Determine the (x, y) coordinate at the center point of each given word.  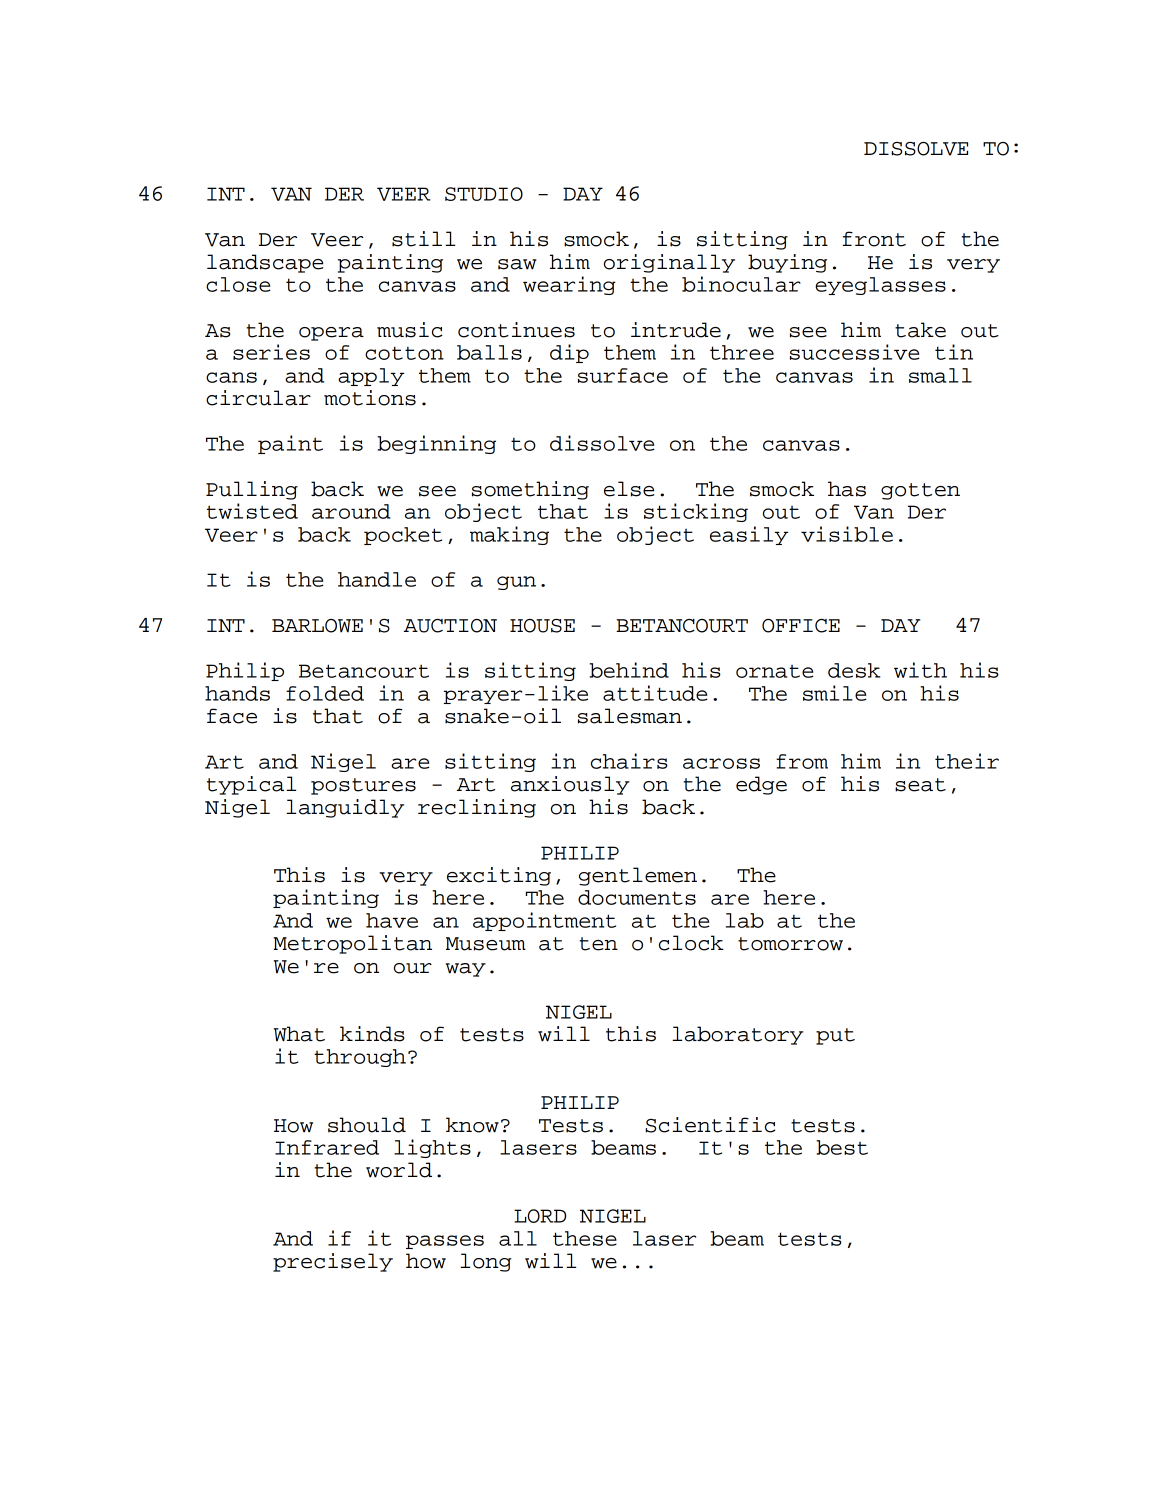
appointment (544, 921)
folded (325, 693)
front (874, 239)
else (629, 489)
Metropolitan (352, 944)
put (835, 1036)
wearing (569, 285)
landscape (265, 263)
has (847, 489)
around (351, 511)
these (585, 1238)
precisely (333, 1262)
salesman (630, 716)
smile (835, 693)
